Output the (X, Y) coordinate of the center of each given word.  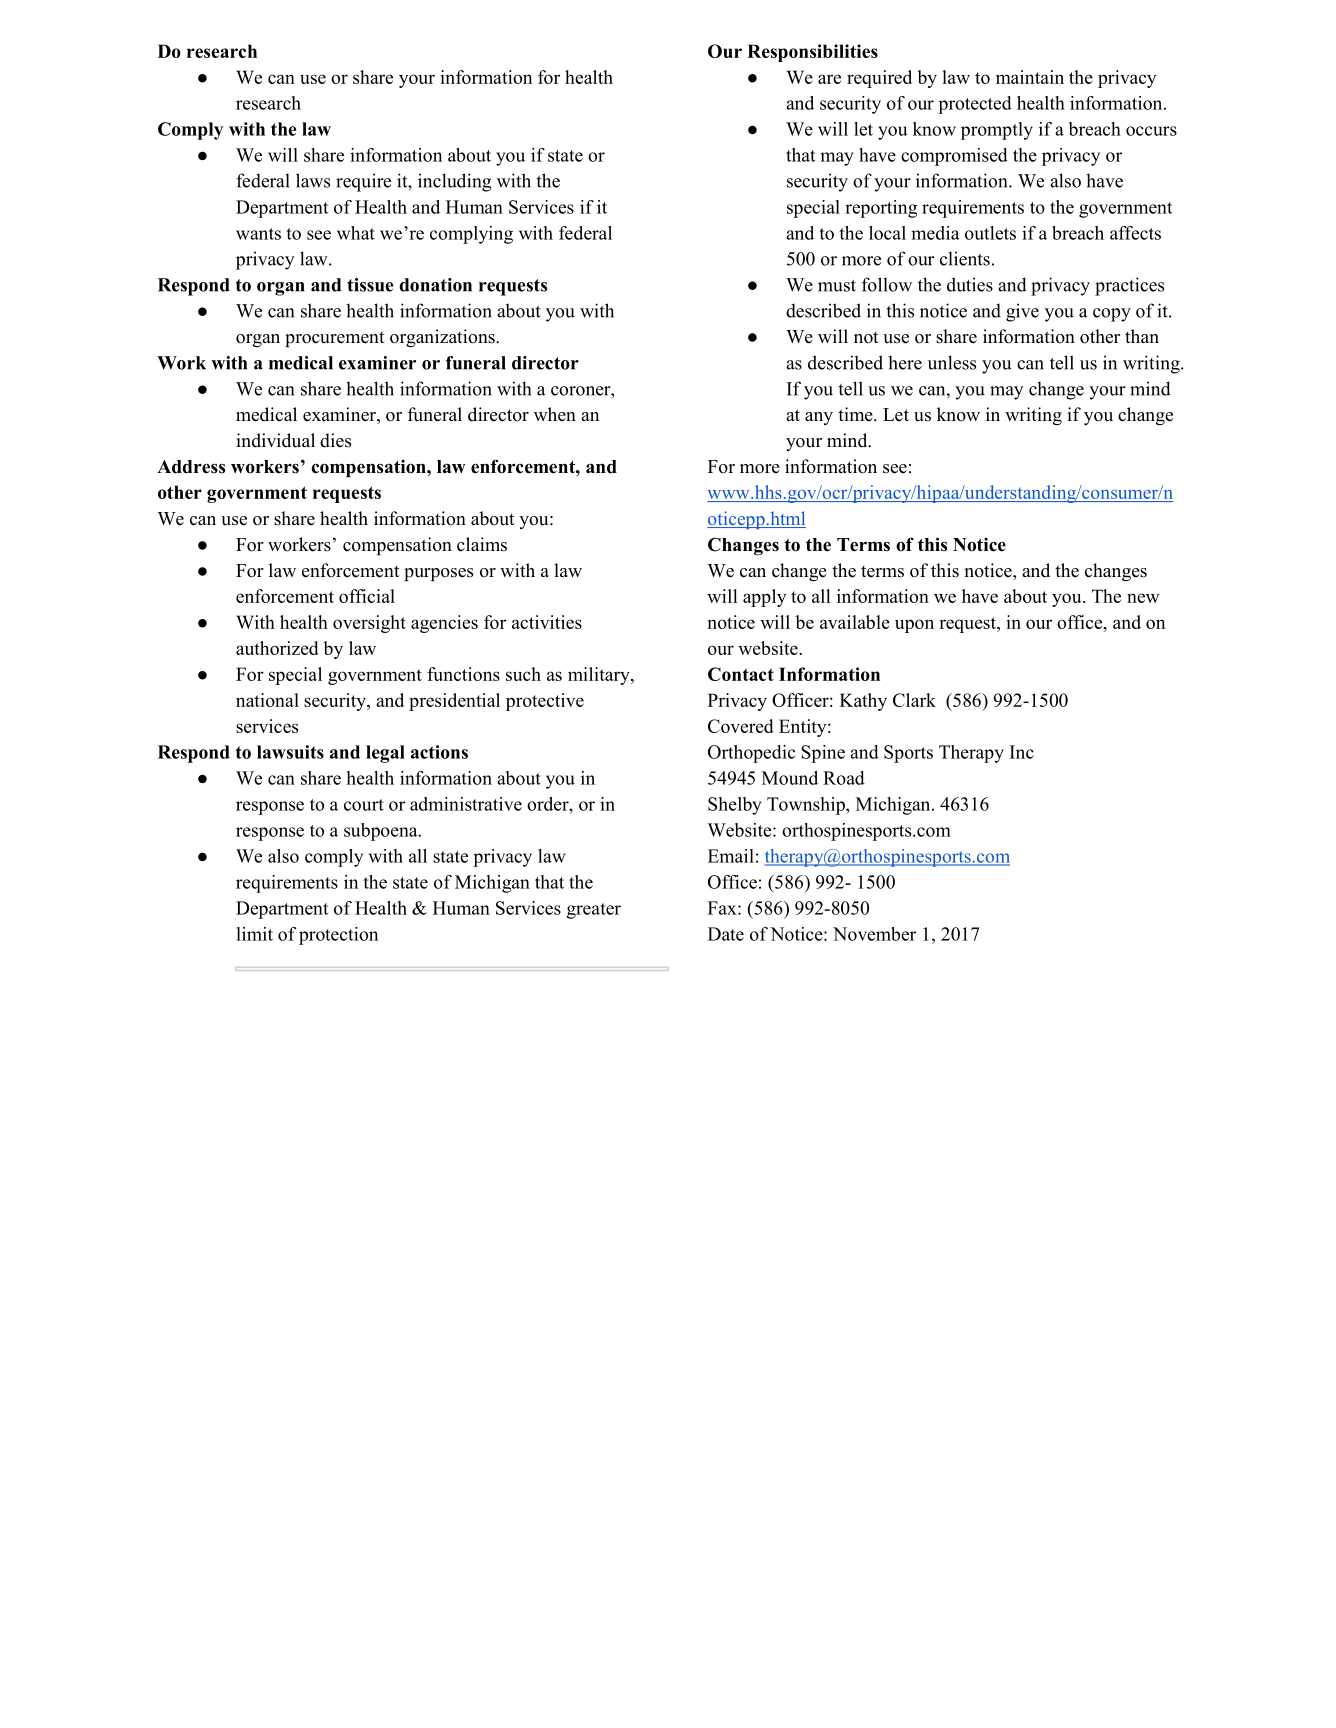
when (555, 414)
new (1143, 598)
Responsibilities (812, 53)
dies (335, 440)
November (874, 934)
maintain (1030, 77)
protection (338, 936)
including (454, 182)
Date (726, 934)
